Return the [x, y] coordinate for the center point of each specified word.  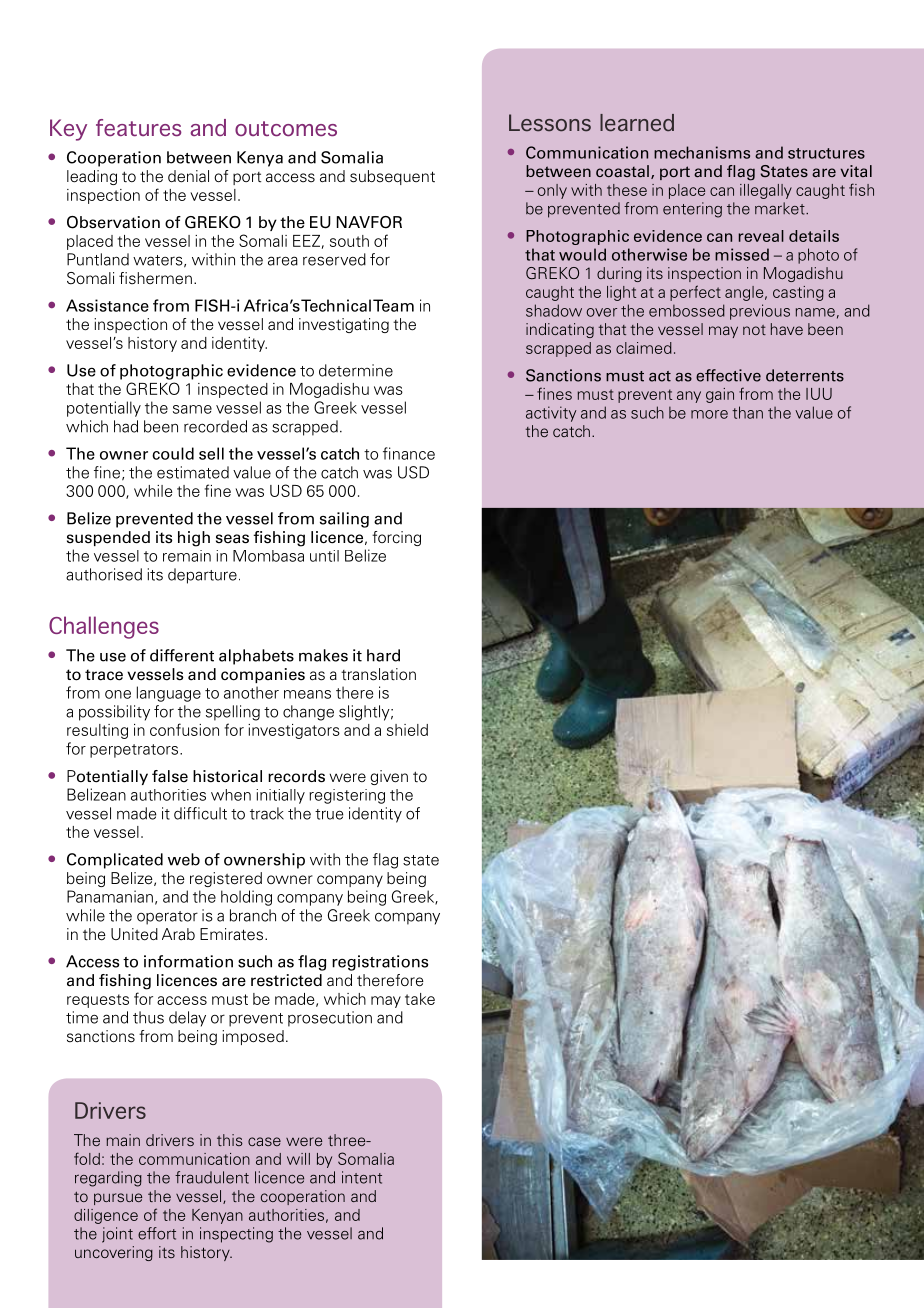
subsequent [392, 177]
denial [188, 176]
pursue [118, 1199]
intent [362, 1177]
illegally [766, 191]
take [420, 999]
